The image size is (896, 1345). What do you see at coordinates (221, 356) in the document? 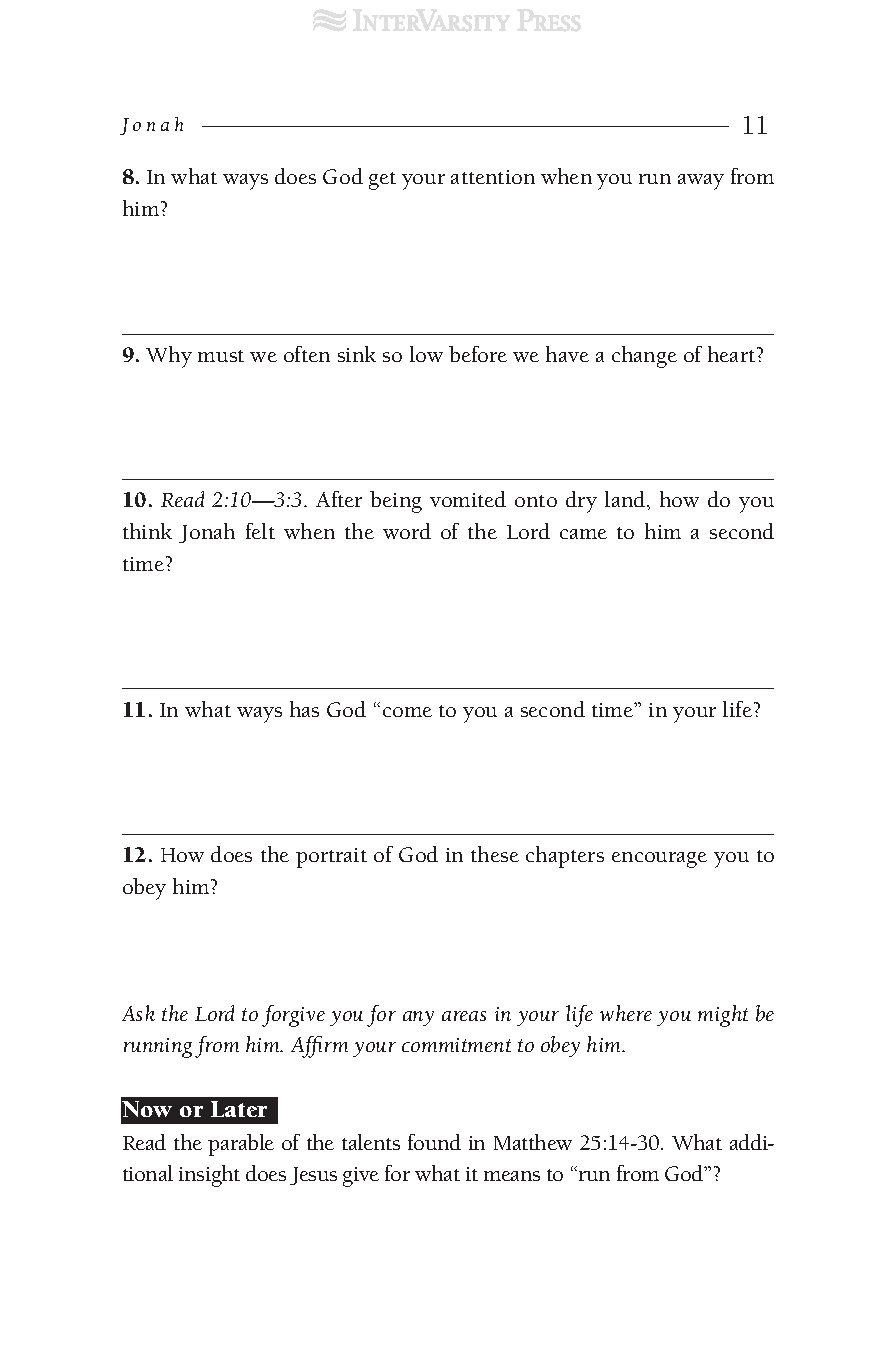
I see `must` at bounding box center [221, 356].
